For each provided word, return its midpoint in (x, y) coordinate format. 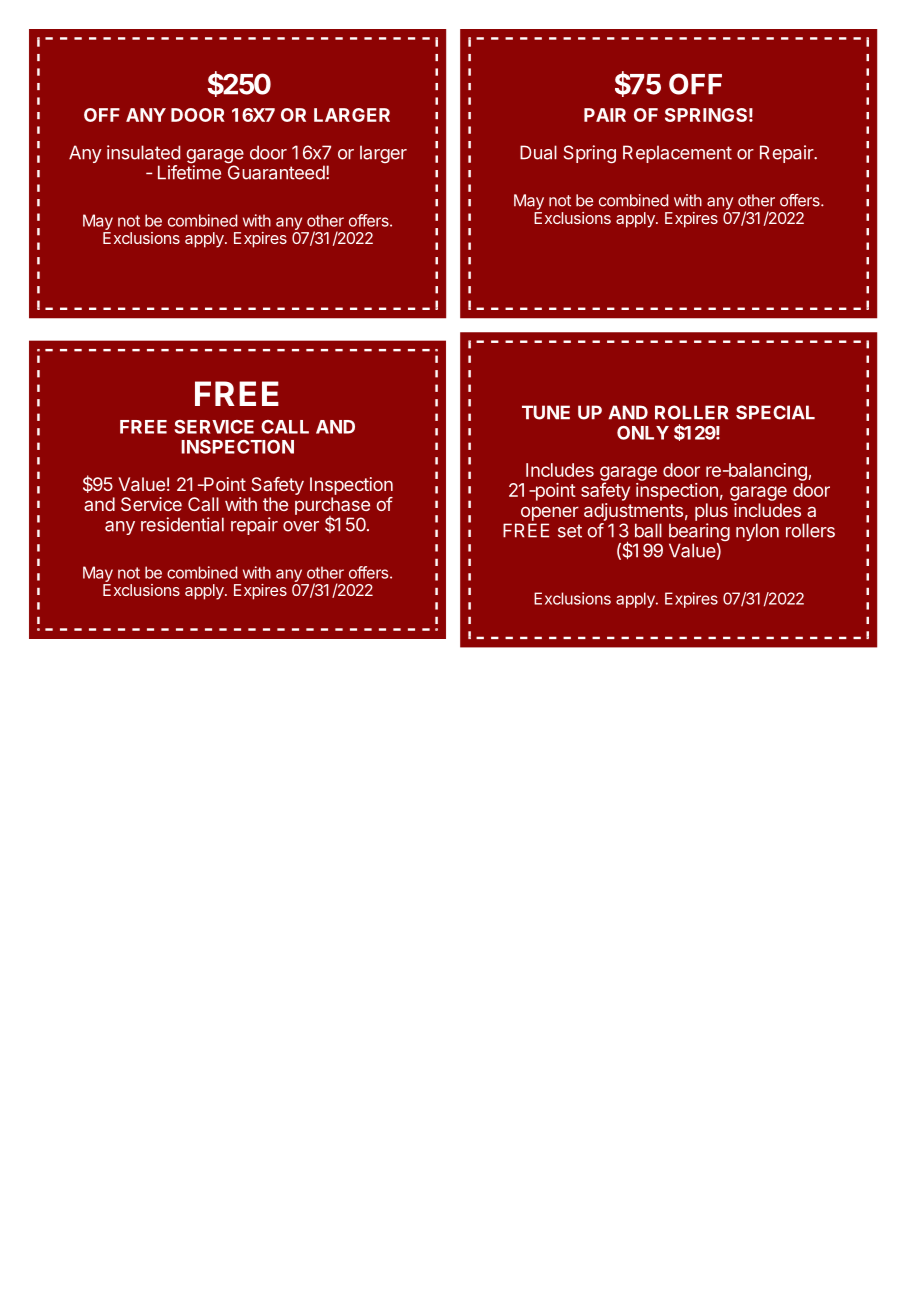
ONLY (643, 433)
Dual (538, 152)
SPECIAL (775, 412)
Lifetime (189, 172)
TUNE (546, 412)
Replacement (677, 154)
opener (550, 513)
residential (182, 524)
